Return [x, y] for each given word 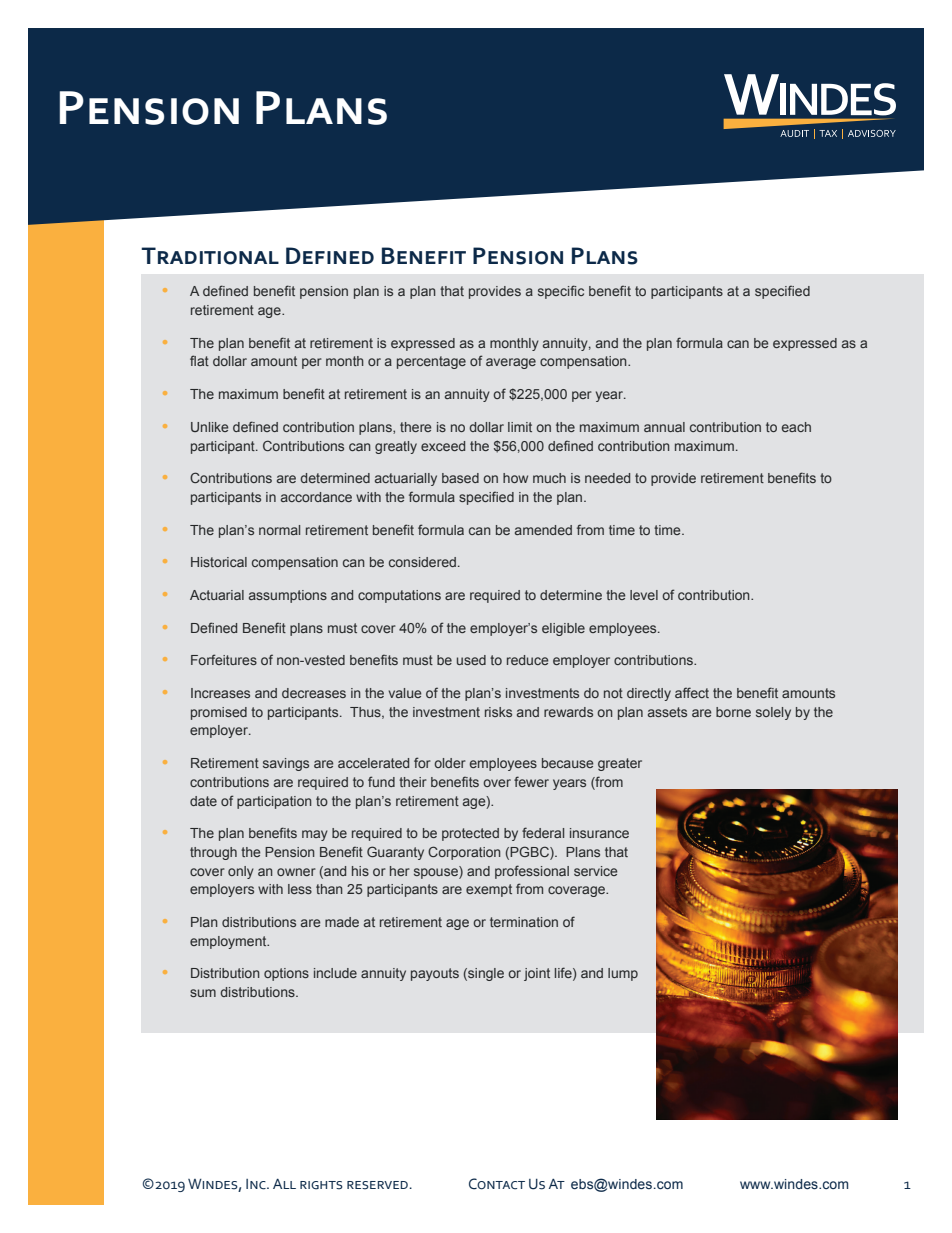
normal [279, 530]
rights [321, 1185]
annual [664, 427]
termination [524, 922]
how [515, 478]
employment [229, 942]
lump [623, 974]
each [796, 427]
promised [219, 713]
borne [733, 712]
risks [498, 712]
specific [561, 292]
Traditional [210, 256]
